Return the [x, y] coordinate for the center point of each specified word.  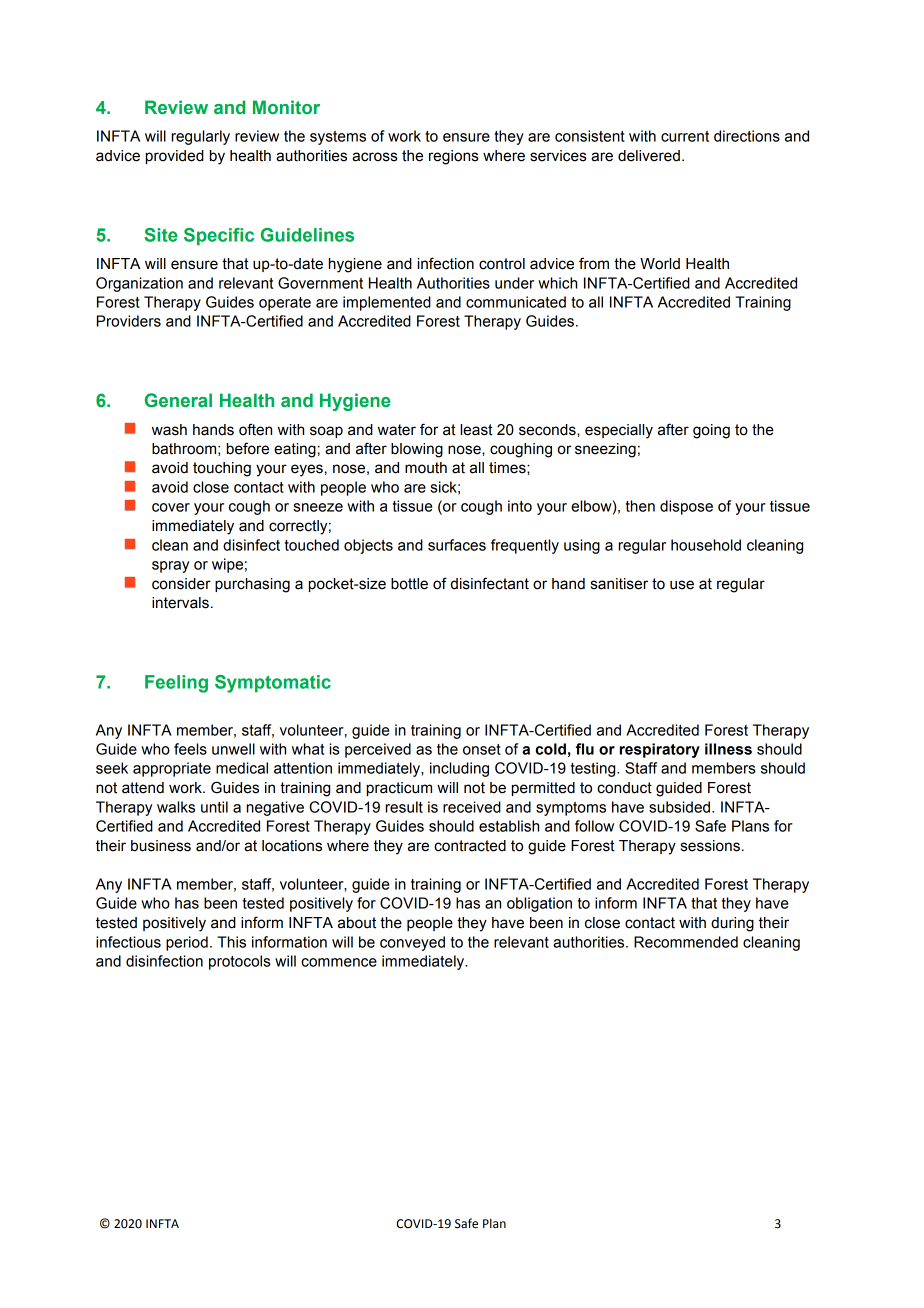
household [706, 545]
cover [171, 507]
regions [454, 157]
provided [175, 157]
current [685, 136]
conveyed [412, 943]
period [187, 943]
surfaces [457, 545]
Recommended [686, 942]
